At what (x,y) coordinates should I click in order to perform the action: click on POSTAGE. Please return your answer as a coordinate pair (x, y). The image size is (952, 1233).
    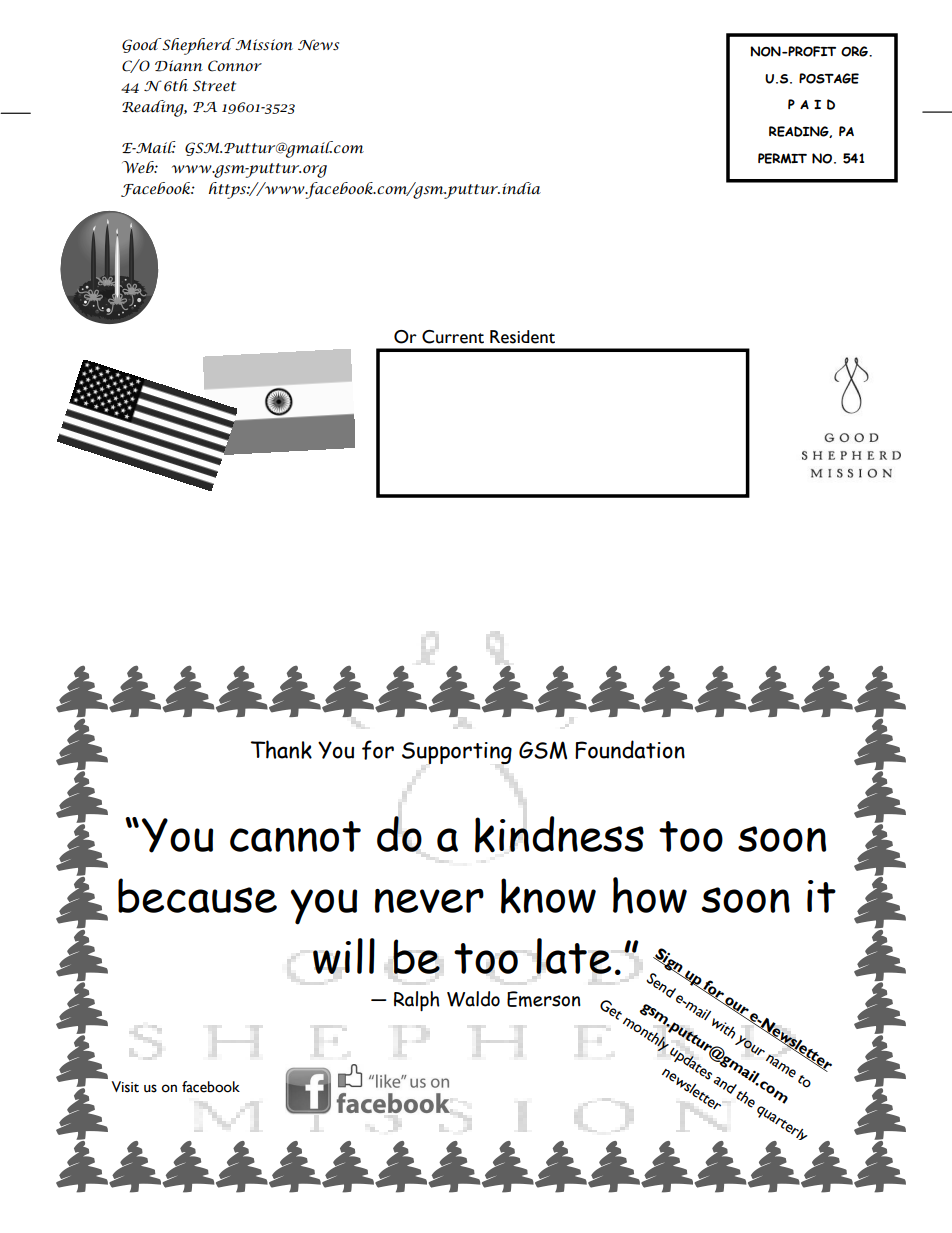
    Looking at the image, I should click on (829, 78).
